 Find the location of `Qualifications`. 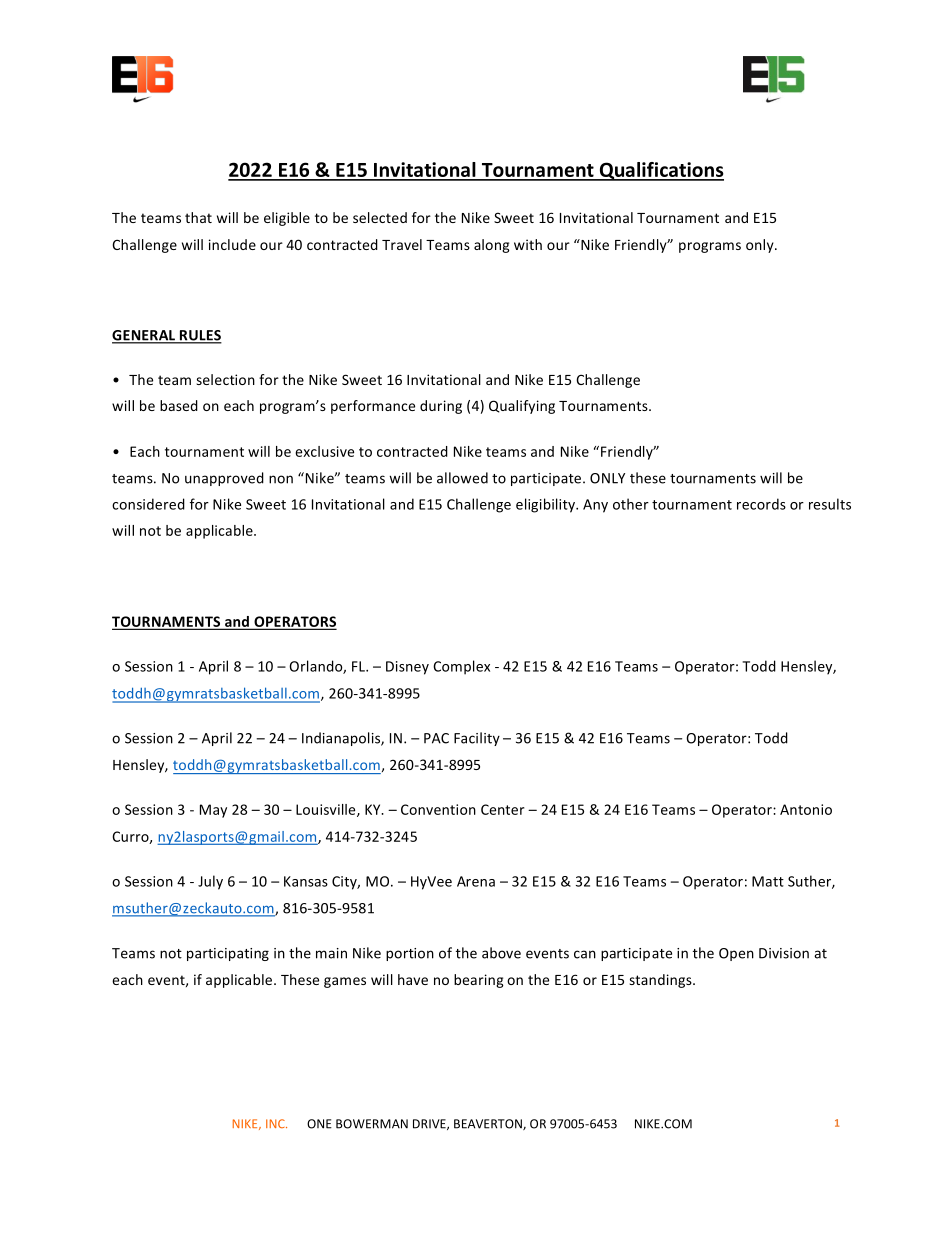

Qualifications is located at coordinates (660, 171).
